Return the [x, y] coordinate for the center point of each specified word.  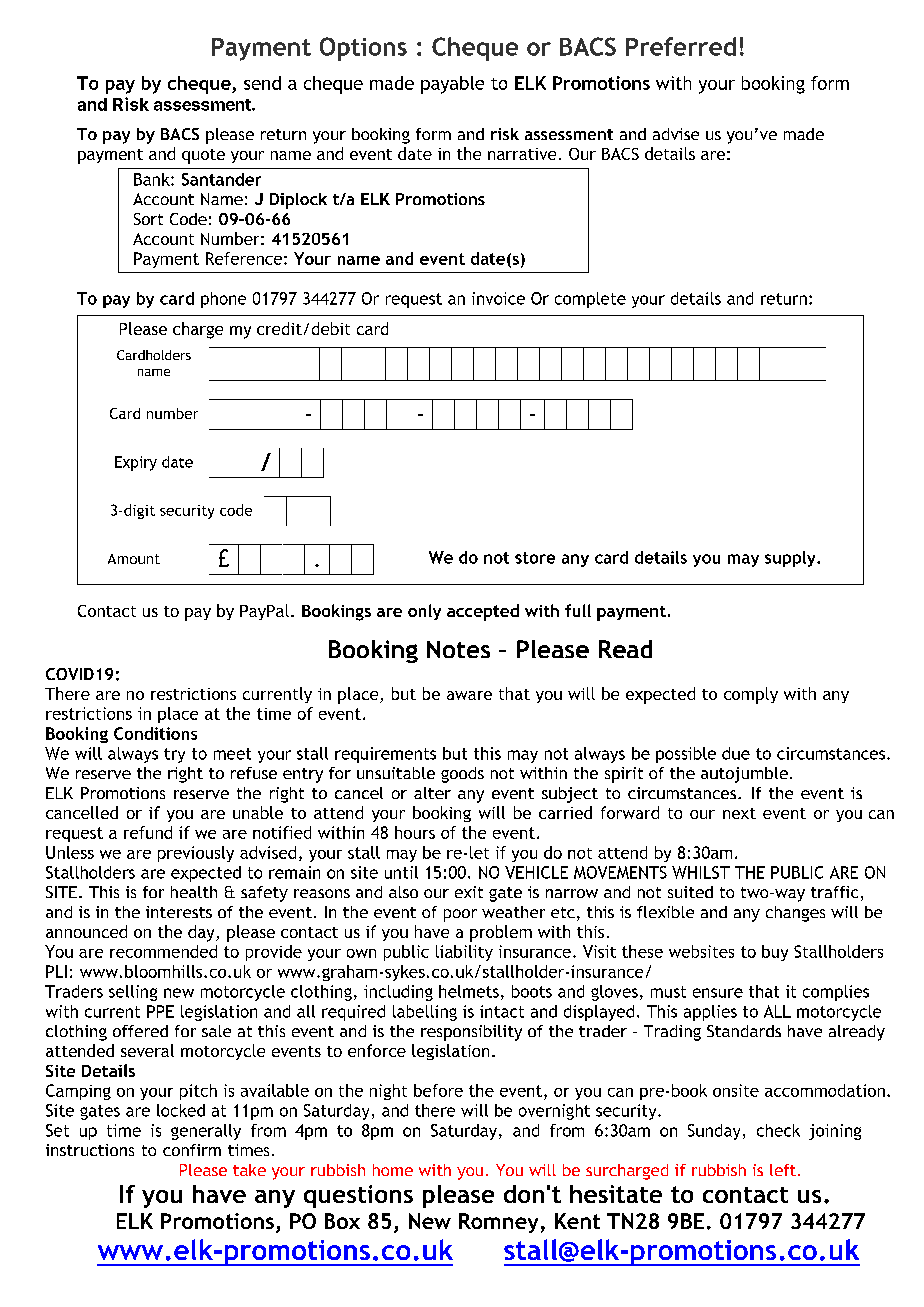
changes [795, 914]
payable [452, 85]
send [262, 83]
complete [590, 300]
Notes [458, 649]
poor [460, 915]
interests [179, 912]
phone [223, 300]
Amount [134, 559]
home [393, 1170]
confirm [192, 1150]
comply [751, 695]
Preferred [681, 46]
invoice [498, 298]
